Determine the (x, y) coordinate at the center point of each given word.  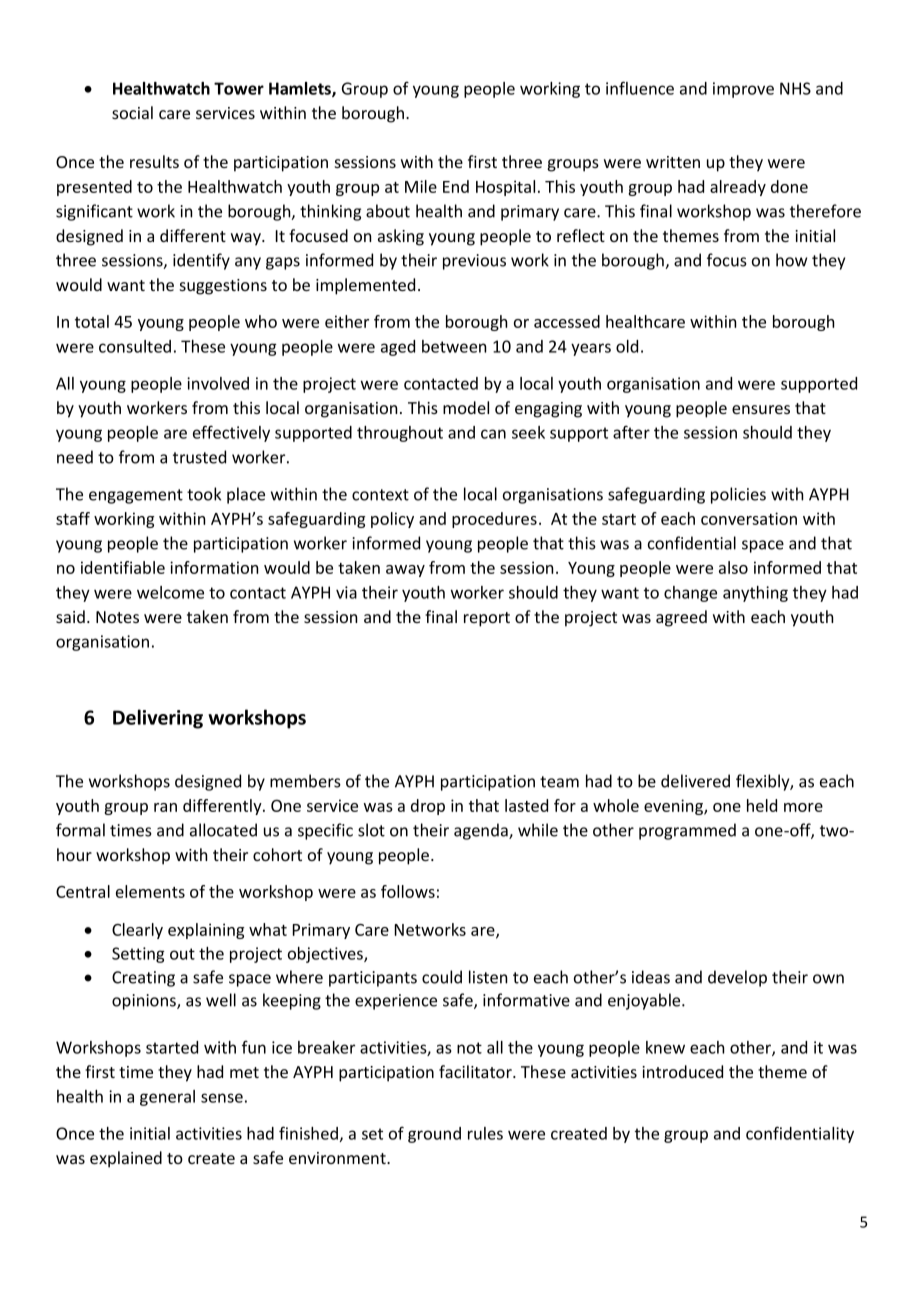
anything (755, 594)
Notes (117, 617)
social (132, 112)
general (167, 1098)
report (487, 619)
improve (743, 90)
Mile (421, 186)
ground (434, 1135)
